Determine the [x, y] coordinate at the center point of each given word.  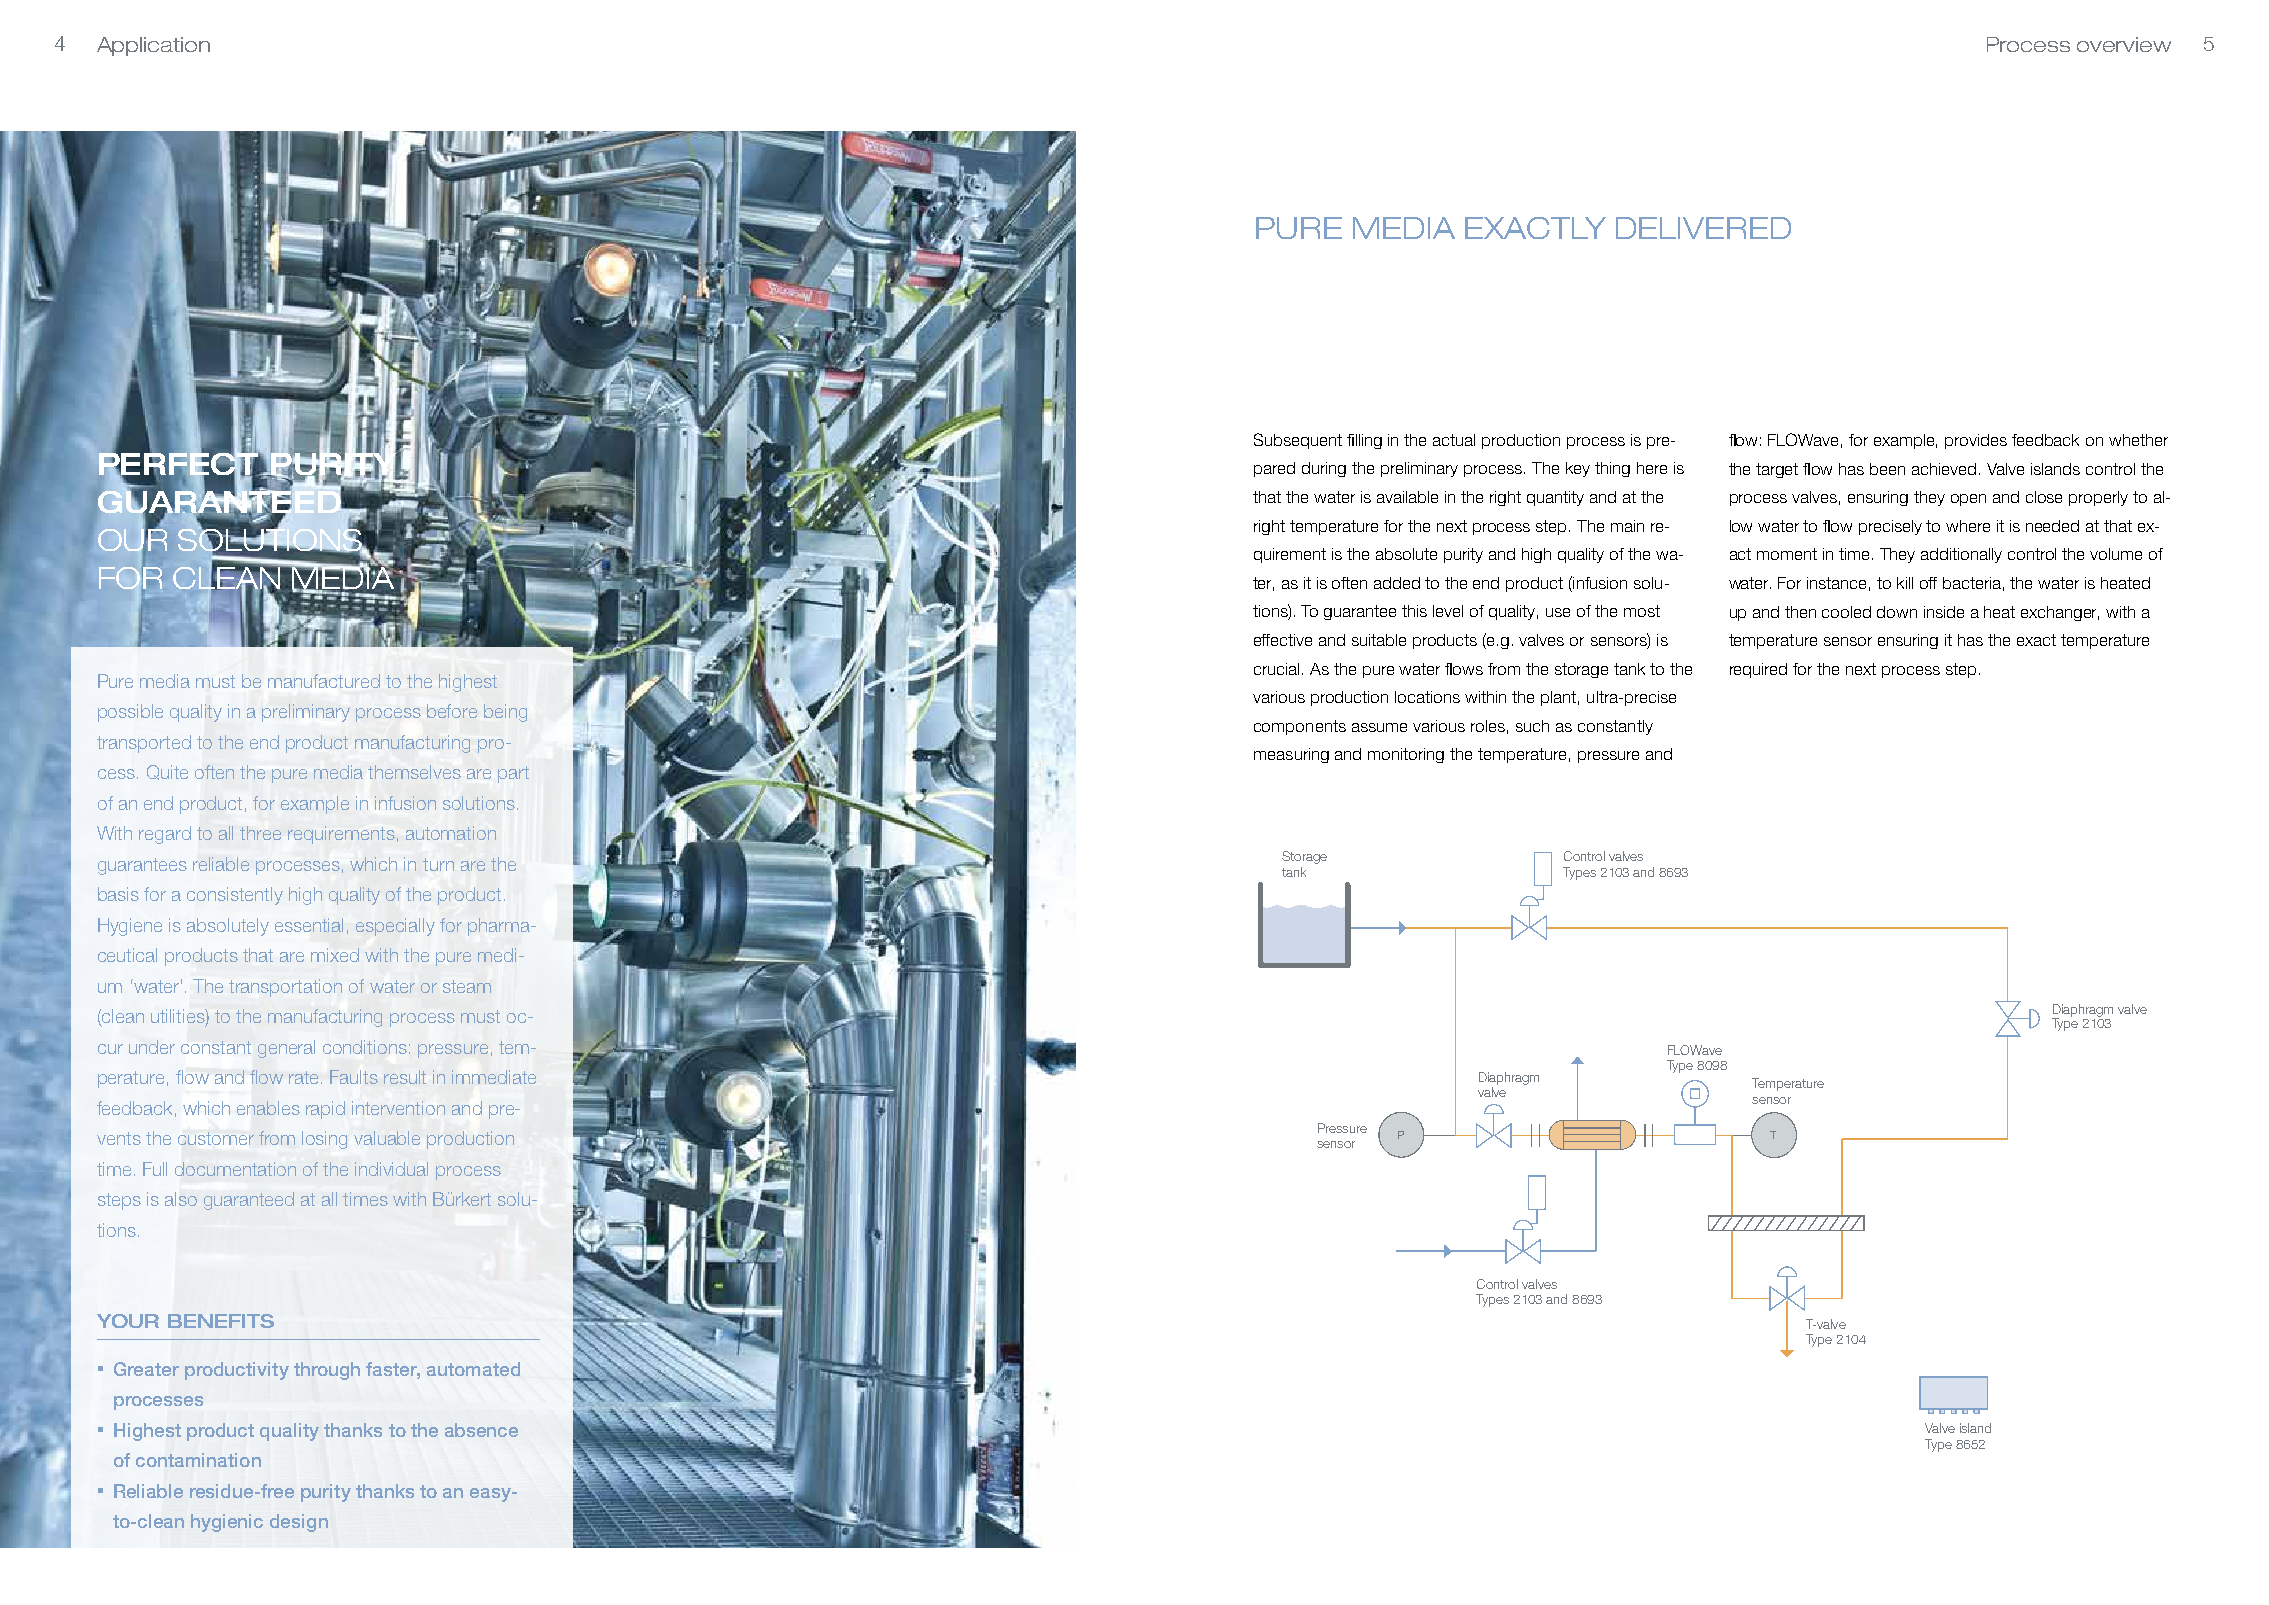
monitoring [1406, 755]
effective [1283, 640]
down [1897, 612]
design [299, 1523]
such [1532, 726]
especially [395, 927]
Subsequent [1298, 441]
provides [1976, 441]
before [452, 711]
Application [153, 46]
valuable [387, 1138]
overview [2124, 44]
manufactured [324, 681]
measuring [1291, 755]
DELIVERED [1703, 228]
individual [391, 1169]
